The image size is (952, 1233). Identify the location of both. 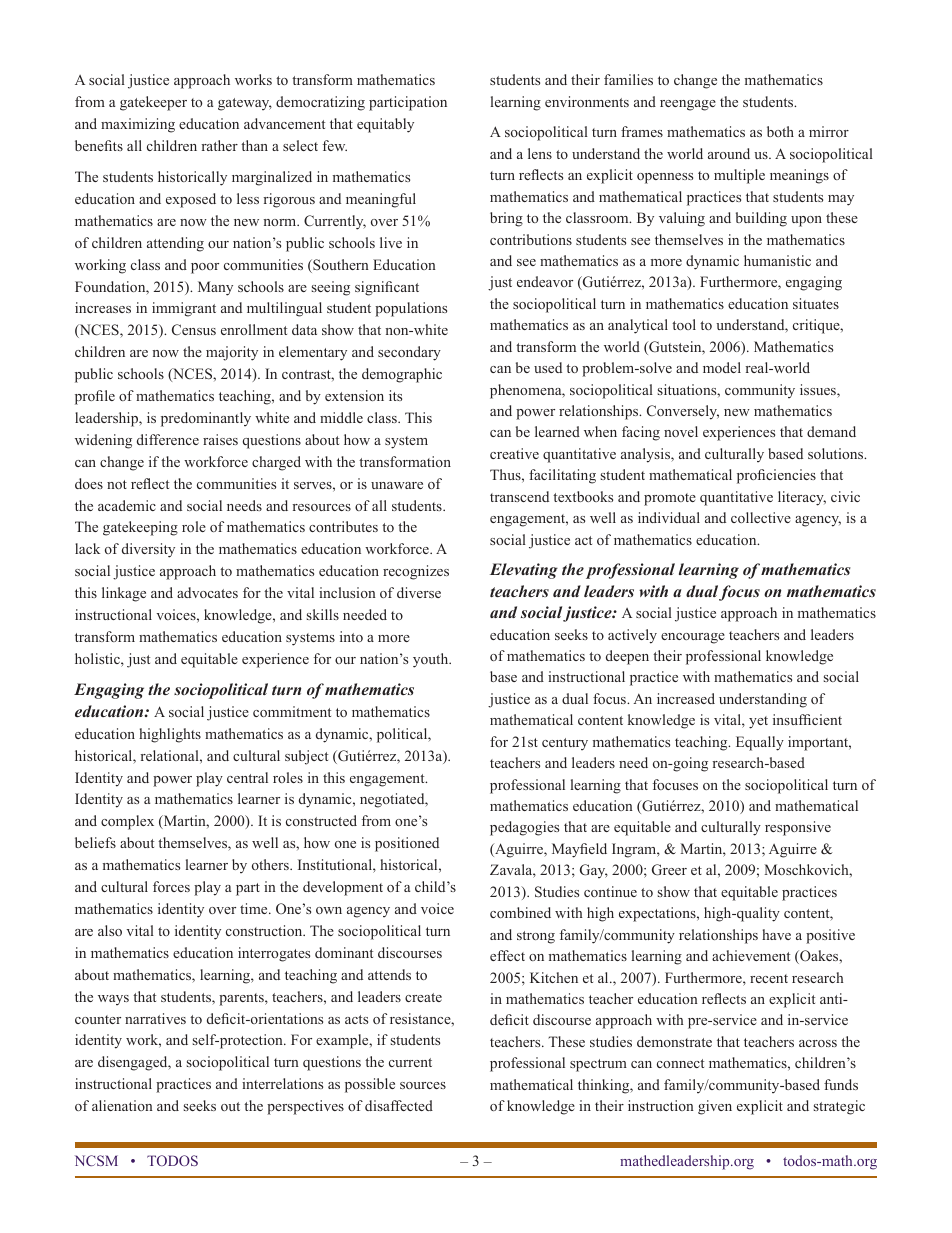
(780, 131).
